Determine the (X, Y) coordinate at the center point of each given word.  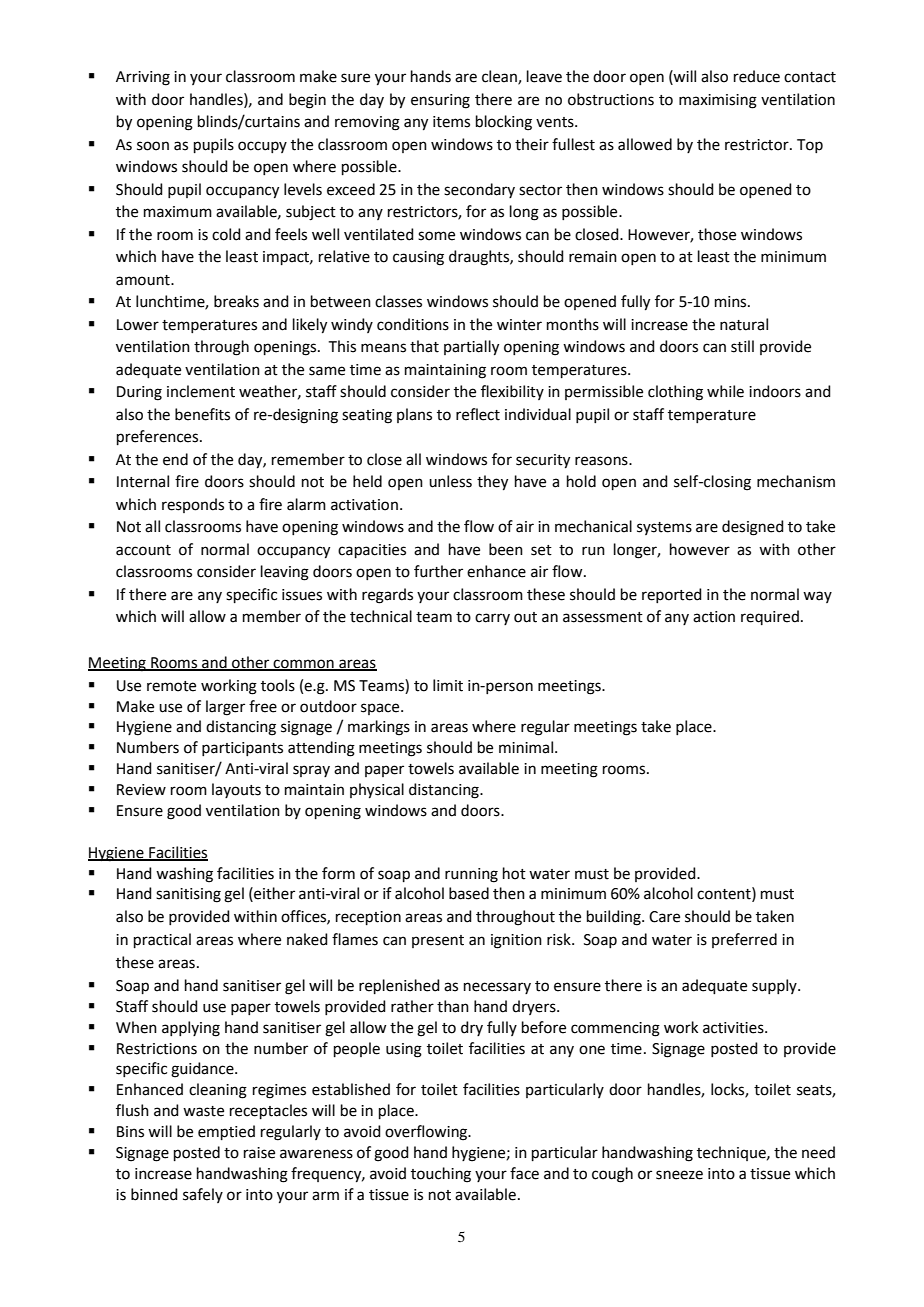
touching (441, 1175)
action (714, 617)
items (451, 122)
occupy (262, 147)
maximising (718, 101)
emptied (226, 1132)
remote (171, 686)
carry (492, 619)
